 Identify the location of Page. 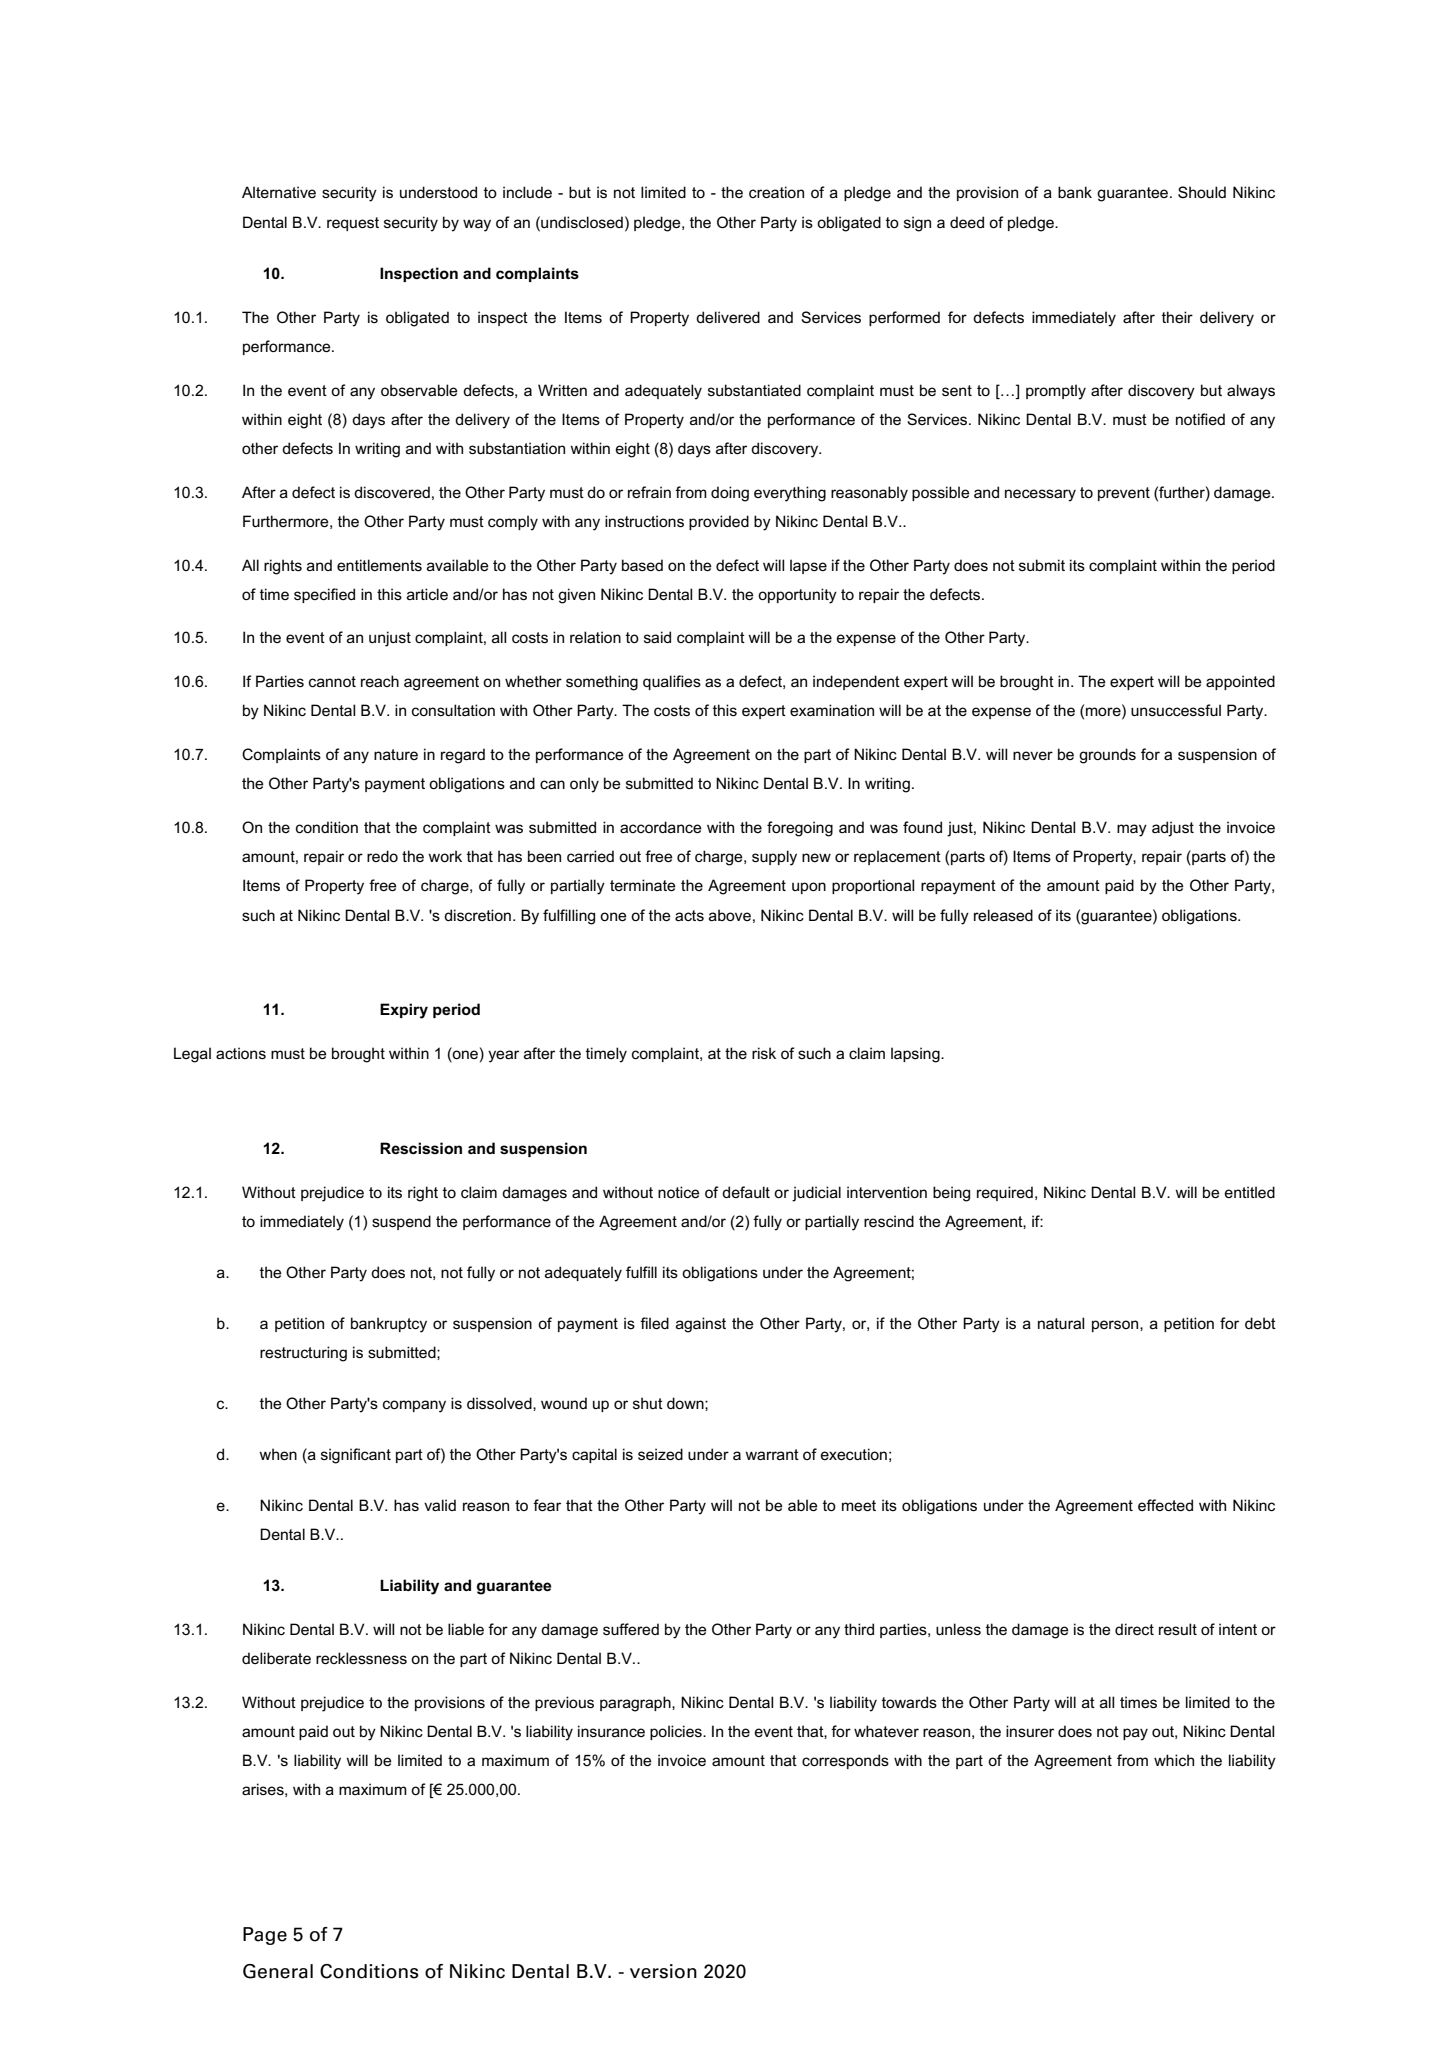
(265, 1936).
